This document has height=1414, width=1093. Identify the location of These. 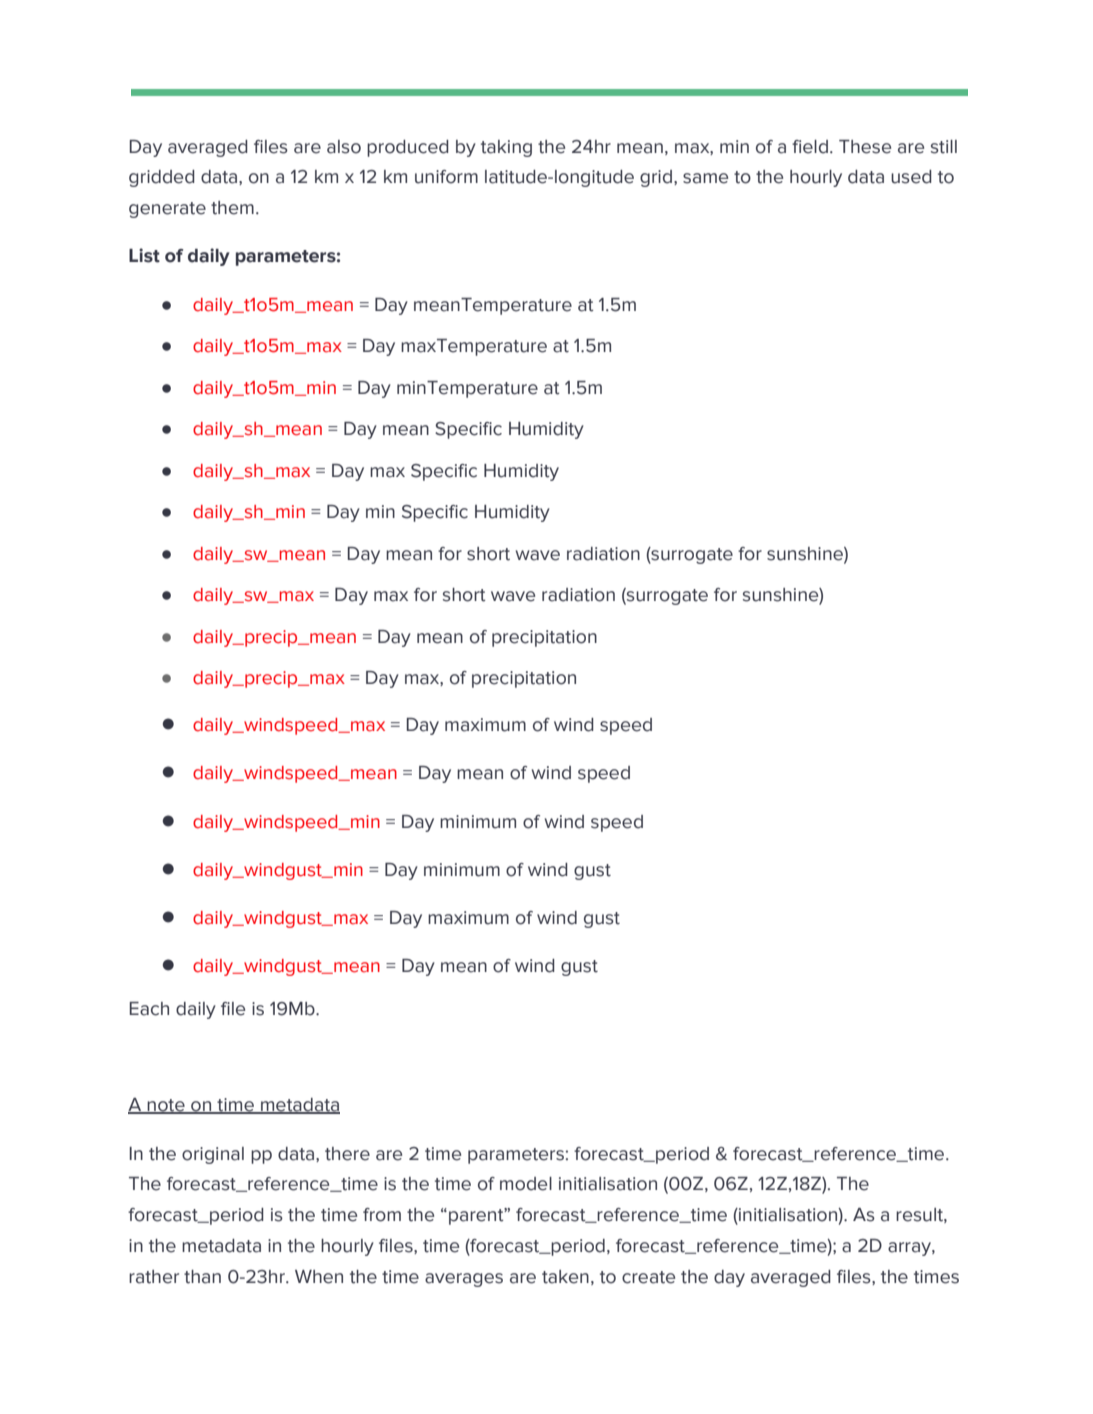
(865, 147).
